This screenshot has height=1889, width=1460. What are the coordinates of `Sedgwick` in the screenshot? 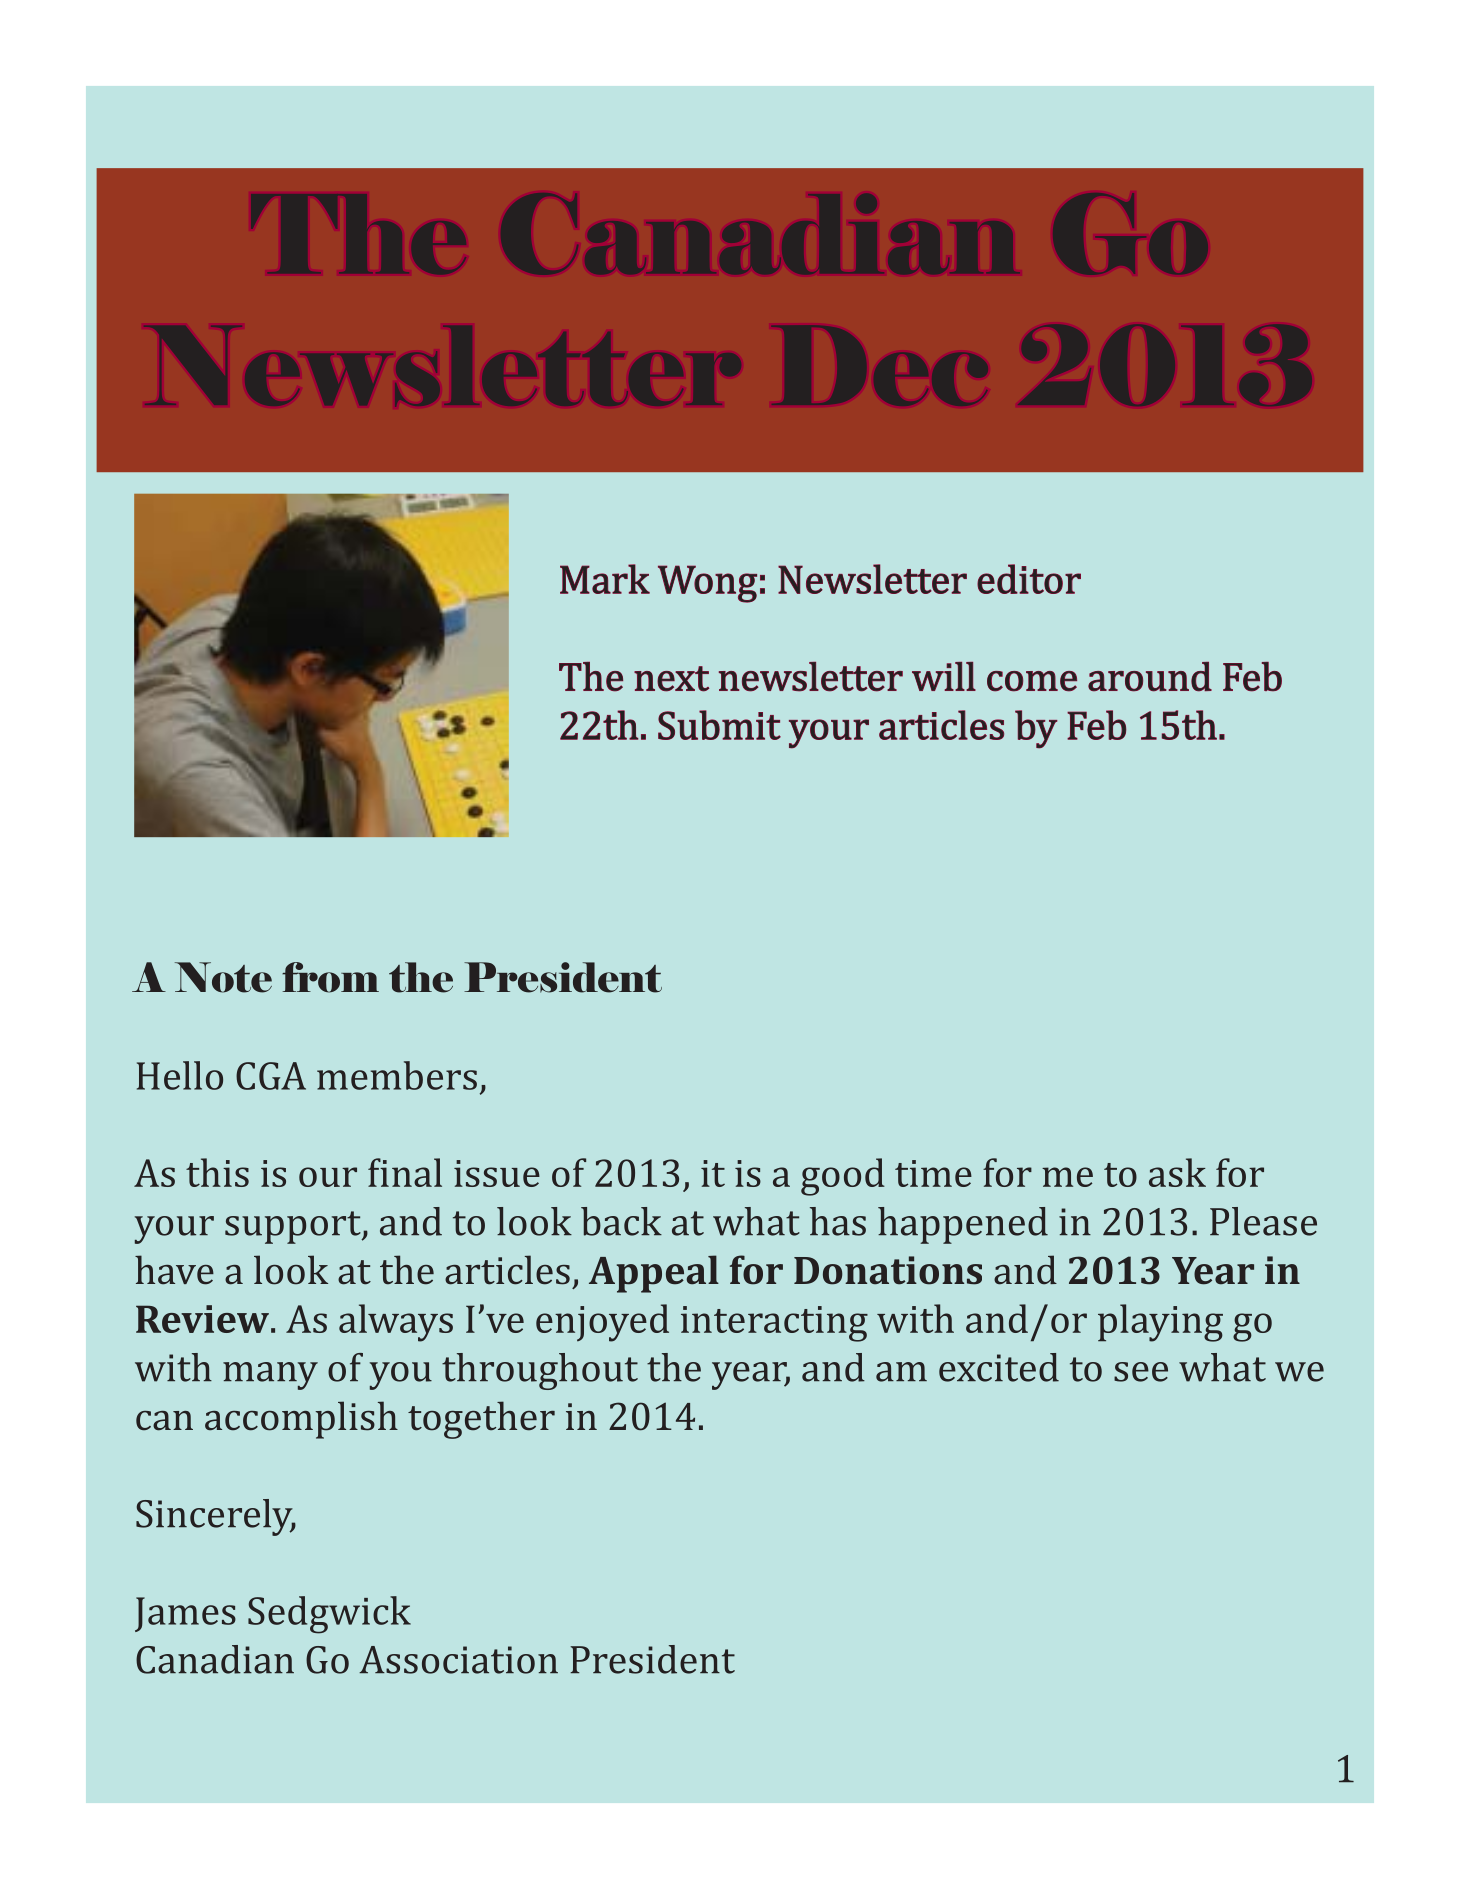 It's located at (329, 1615).
